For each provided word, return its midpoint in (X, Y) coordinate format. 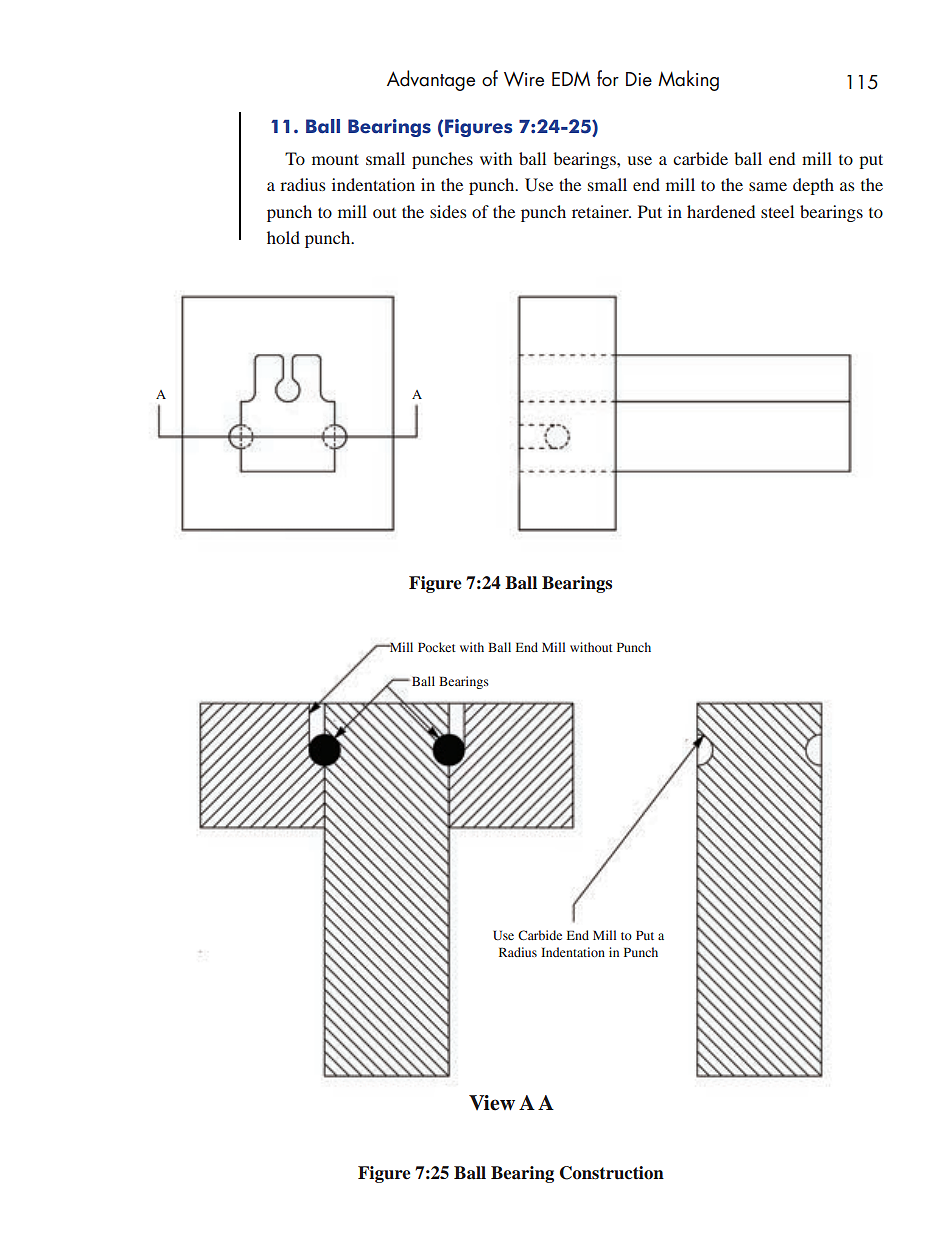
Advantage (431, 80)
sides (448, 211)
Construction (612, 1173)
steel (777, 211)
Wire (524, 79)
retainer (601, 211)
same (768, 186)
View (492, 1103)
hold (283, 237)
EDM (571, 79)
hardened (721, 211)
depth (813, 186)
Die (639, 79)
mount (335, 159)
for (608, 78)
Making (688, 80)
